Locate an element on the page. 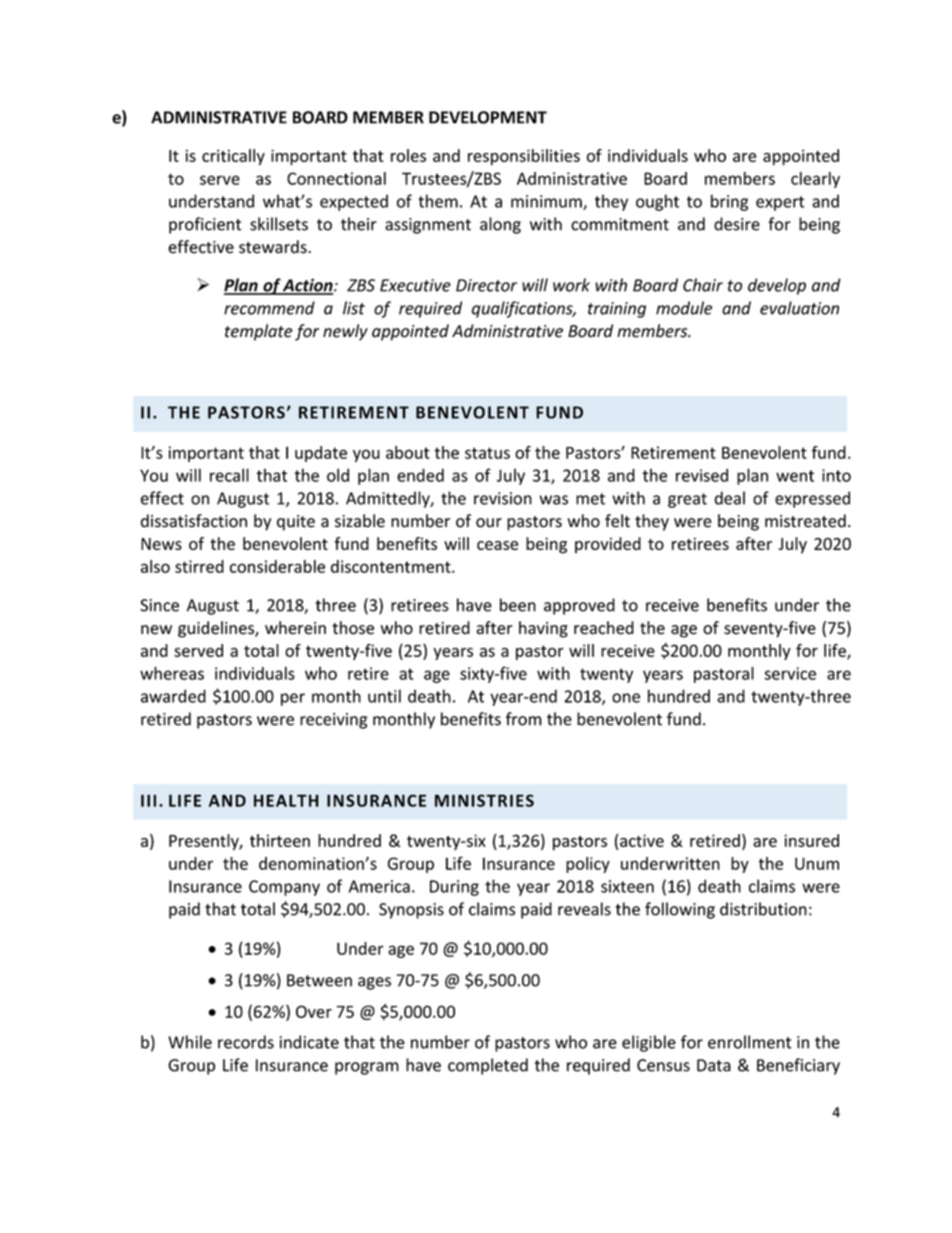 This document has width=952, height=1233. During is located at coordinates (454, 888).
